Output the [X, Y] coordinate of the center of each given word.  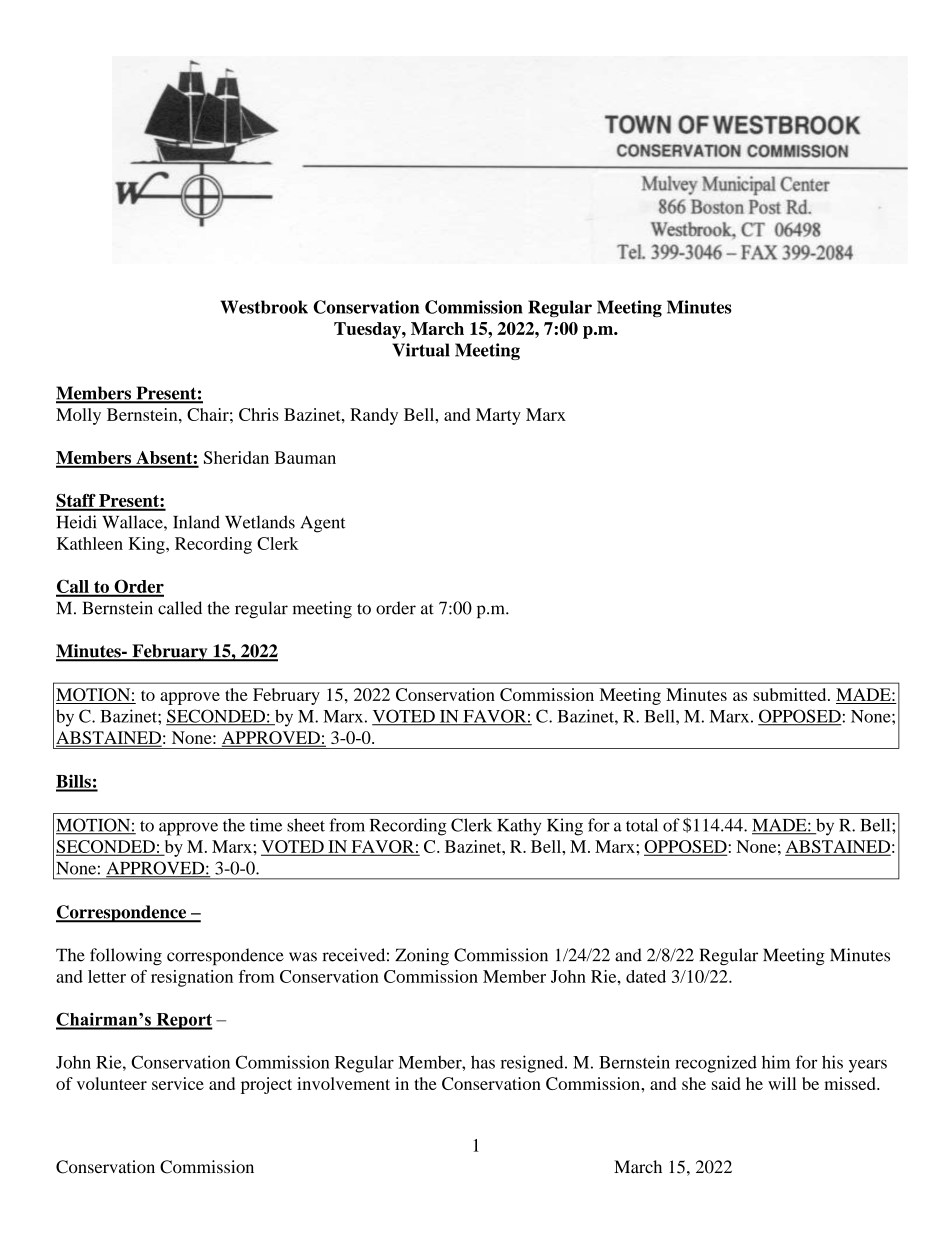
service [178, 1083]
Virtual [421, 350]
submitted [791, 694]
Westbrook [264, 307]
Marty [498, 416]
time [266, 825]
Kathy [519, 827]
